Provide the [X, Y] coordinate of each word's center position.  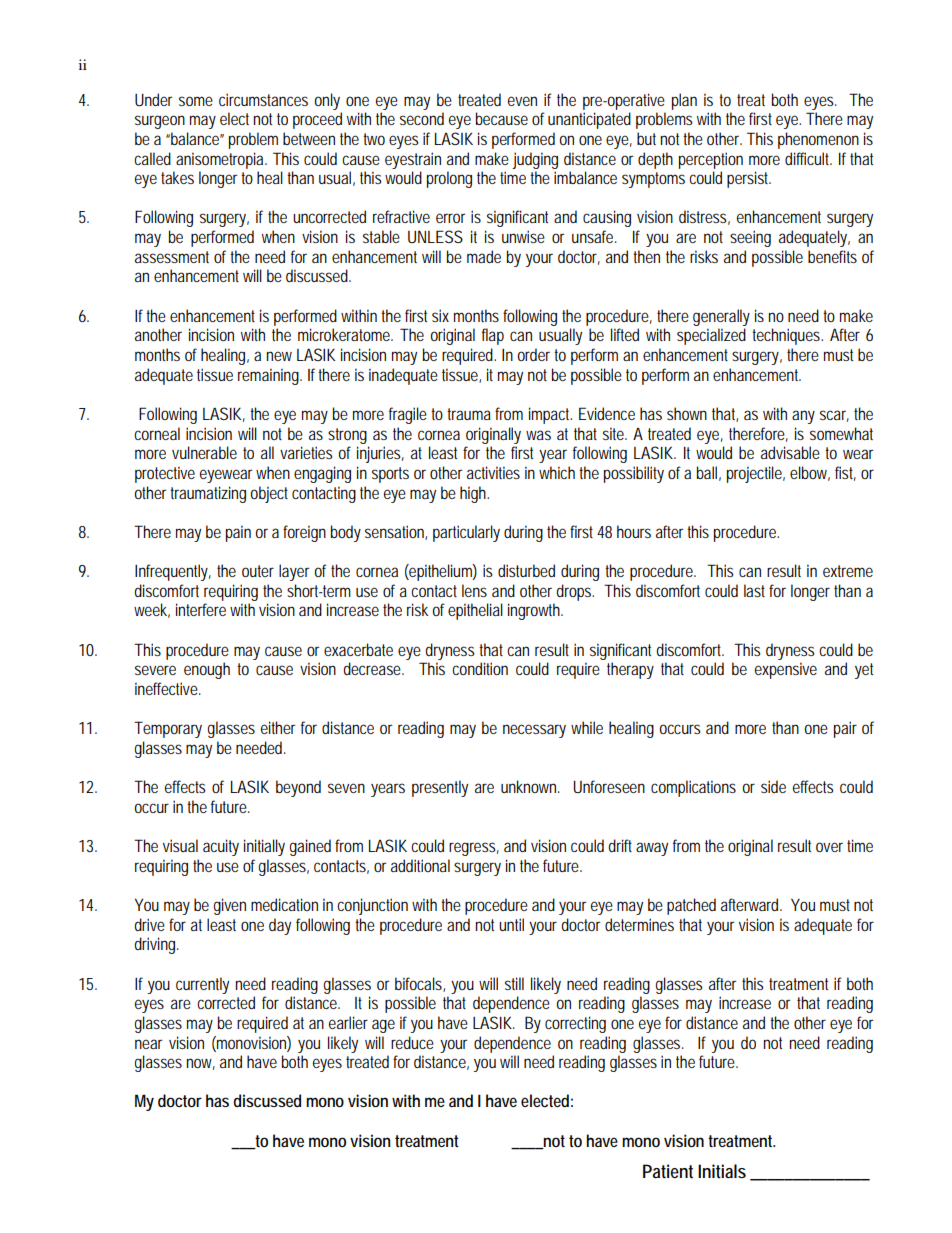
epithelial [475, 611]
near [149, 1044]
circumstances [263, 99]
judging [535, 160]
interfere [201, 609]
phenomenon [818, 140]
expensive [786, 670]
